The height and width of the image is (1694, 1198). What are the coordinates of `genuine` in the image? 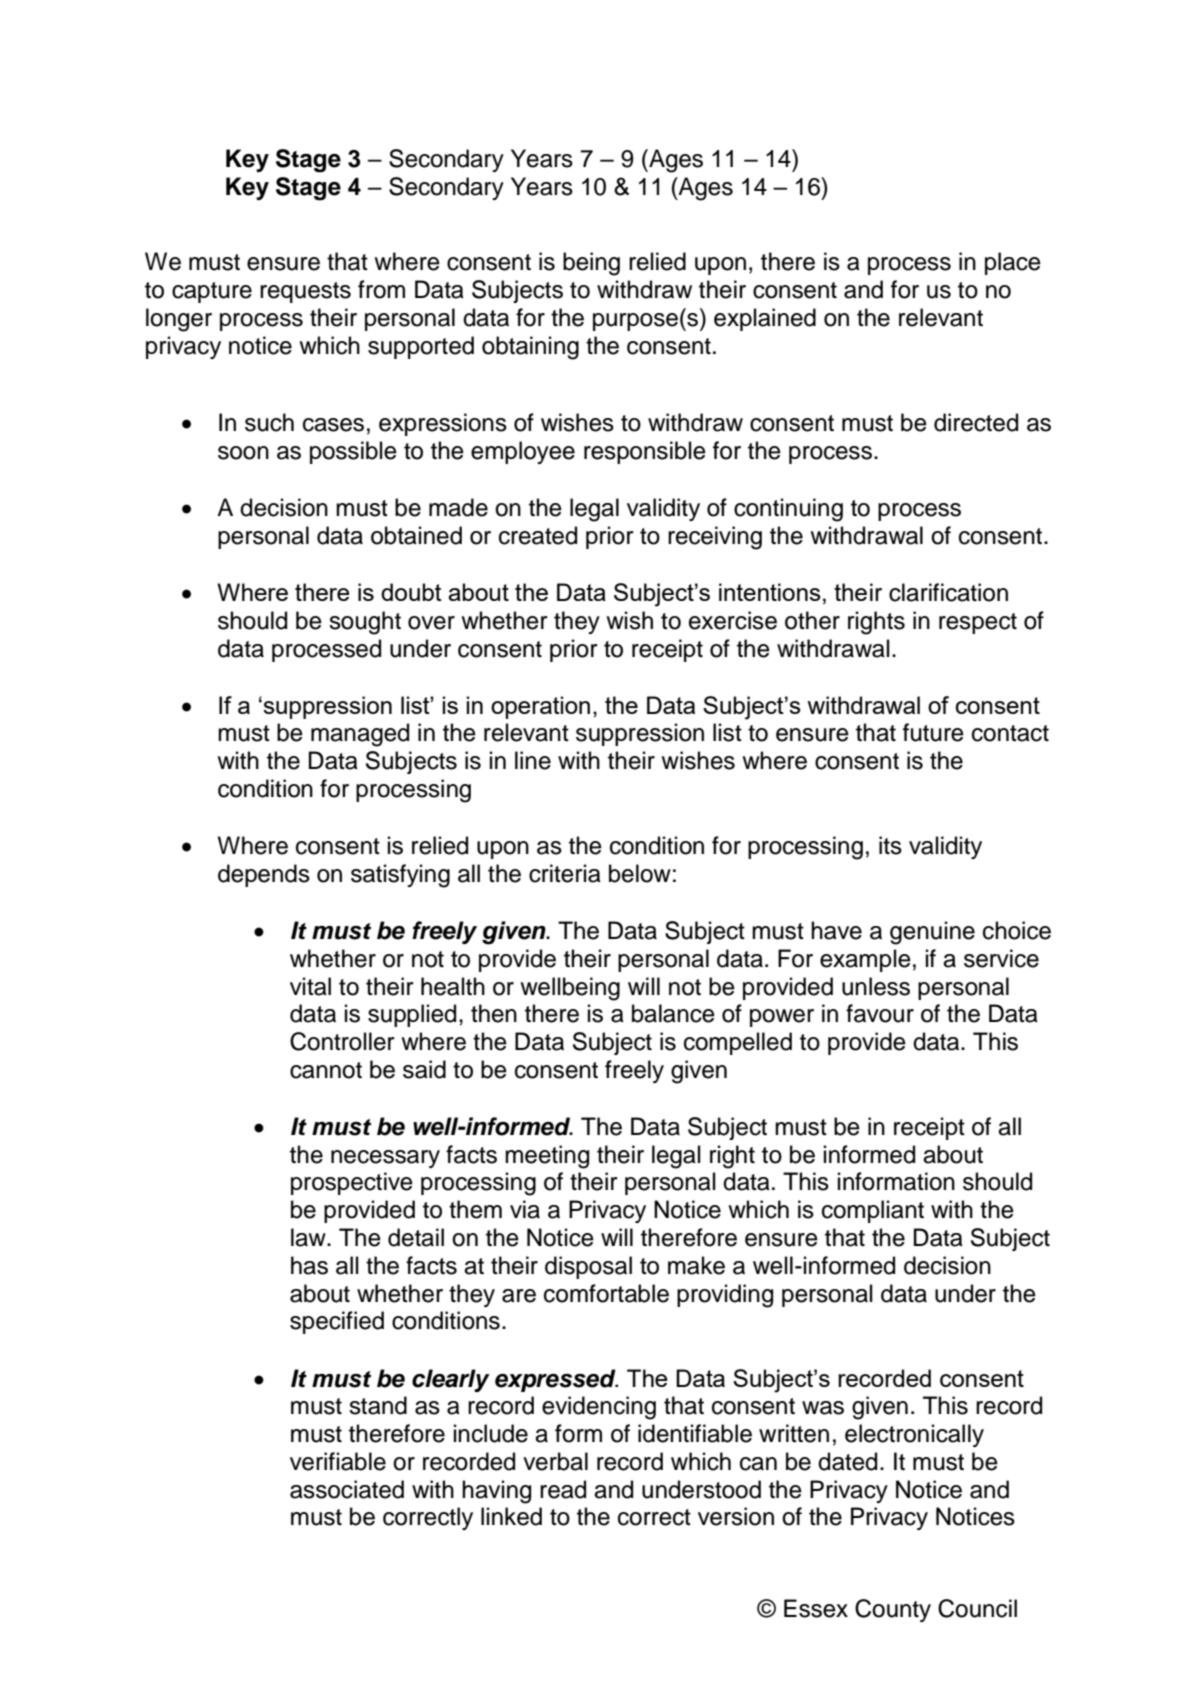 It's located at (932, 933).
